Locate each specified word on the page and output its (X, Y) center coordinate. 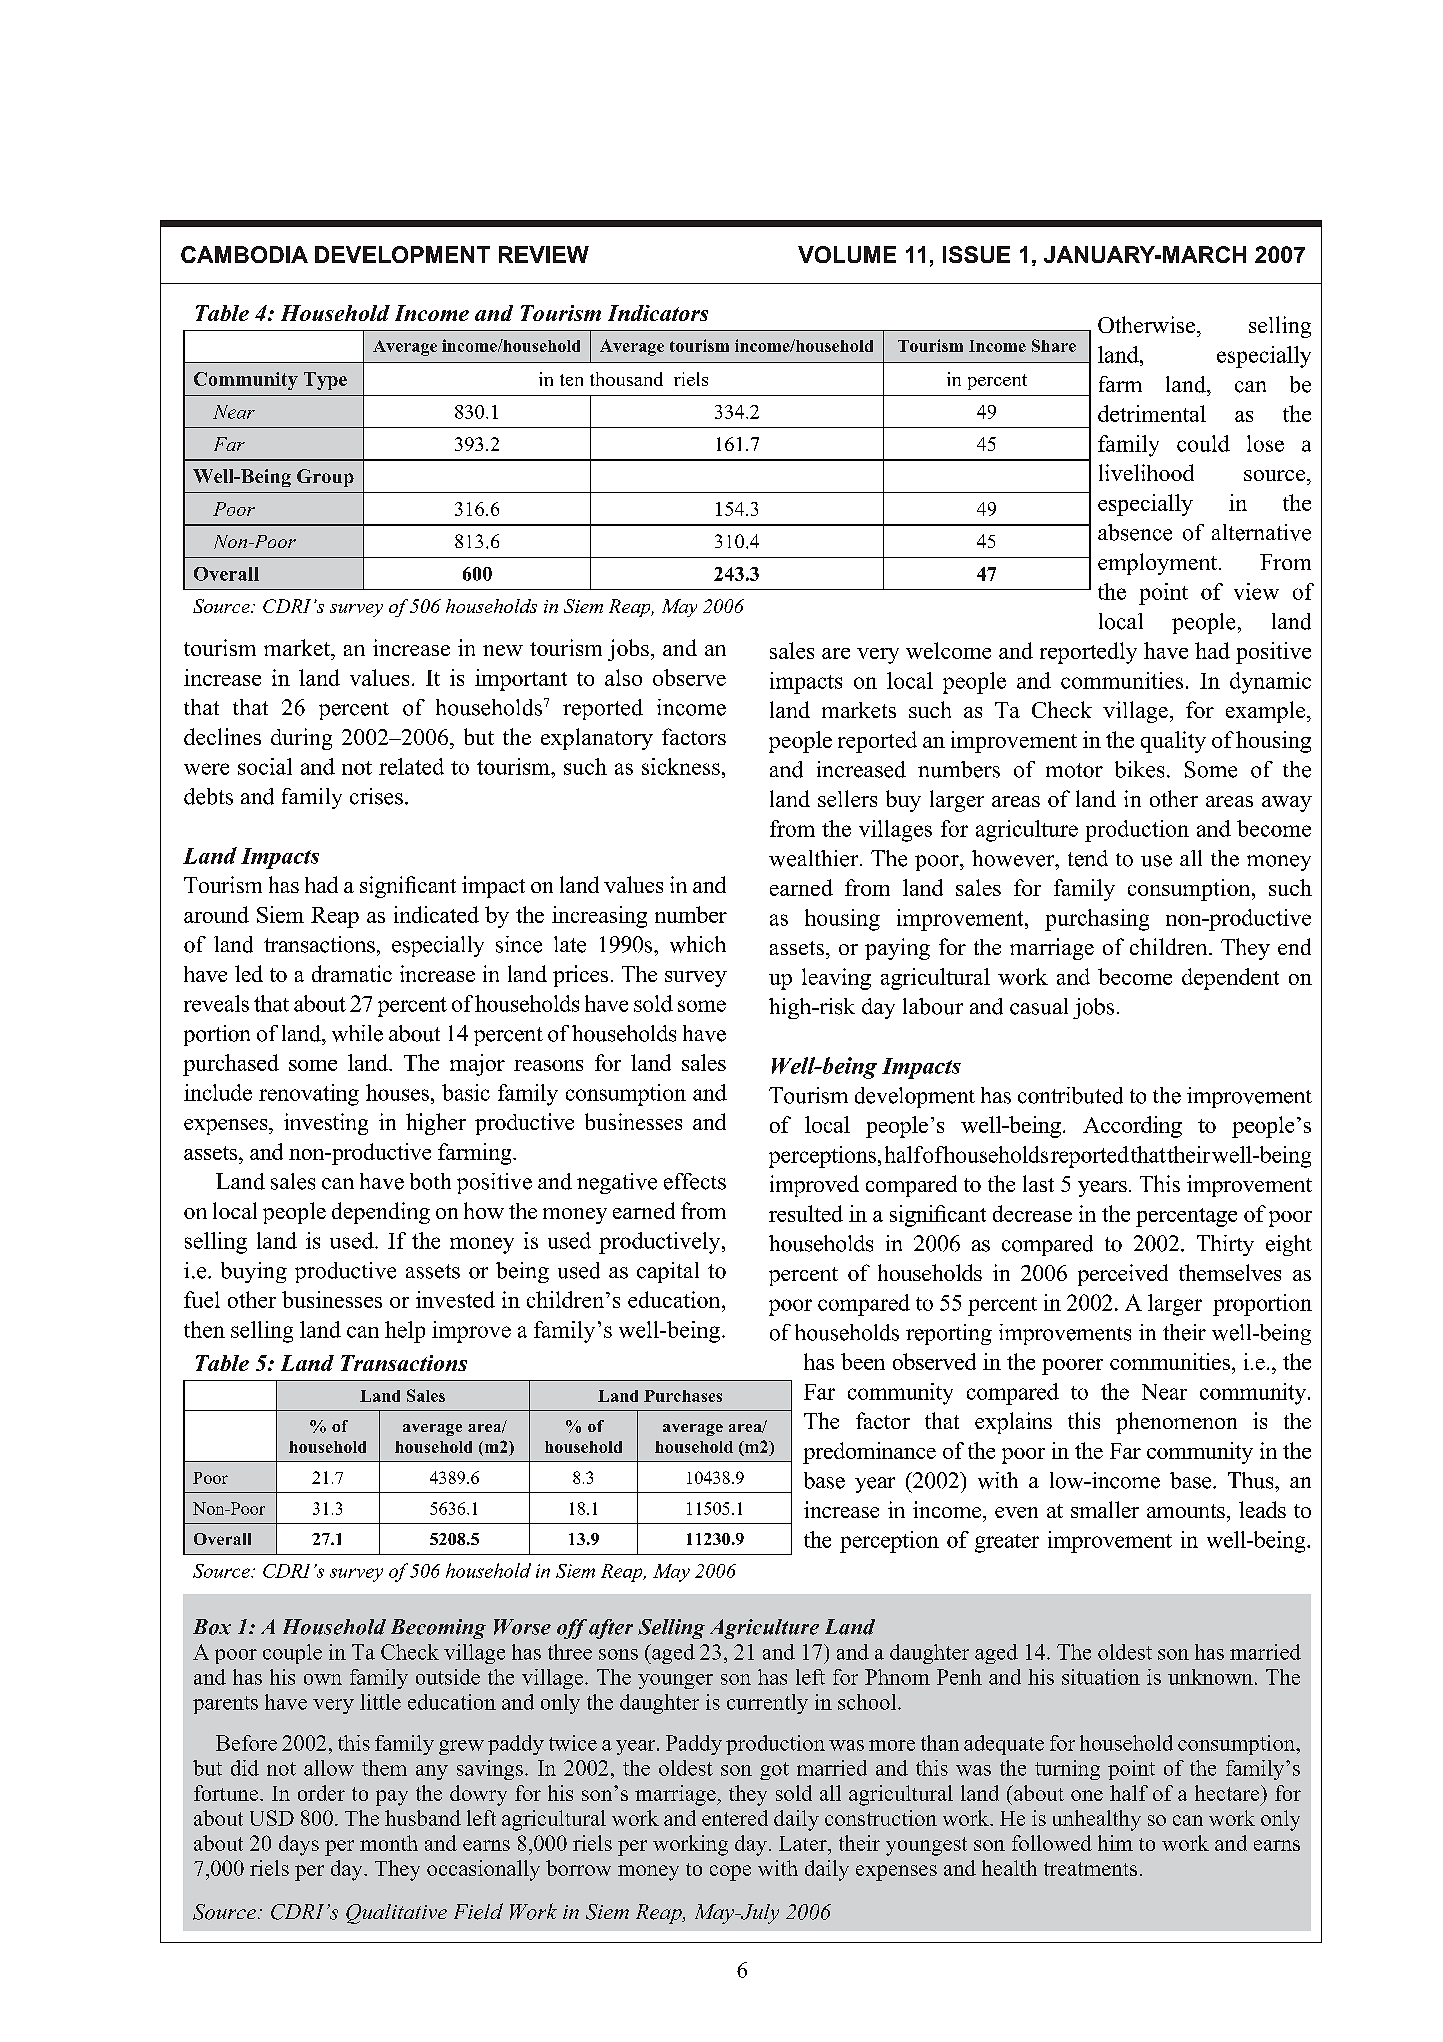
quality (1173, 742)
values (379, 677)
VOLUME (847, 254)
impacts (806, 683)
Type (325, 381)
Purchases (683, 1396)
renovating (309, 1095)
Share (1054, 345)
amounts (1186, 1511)
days (299, 1845)
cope (730, 1873)
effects (695, 1181)
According (1132, 1127)
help (405, 1332)
